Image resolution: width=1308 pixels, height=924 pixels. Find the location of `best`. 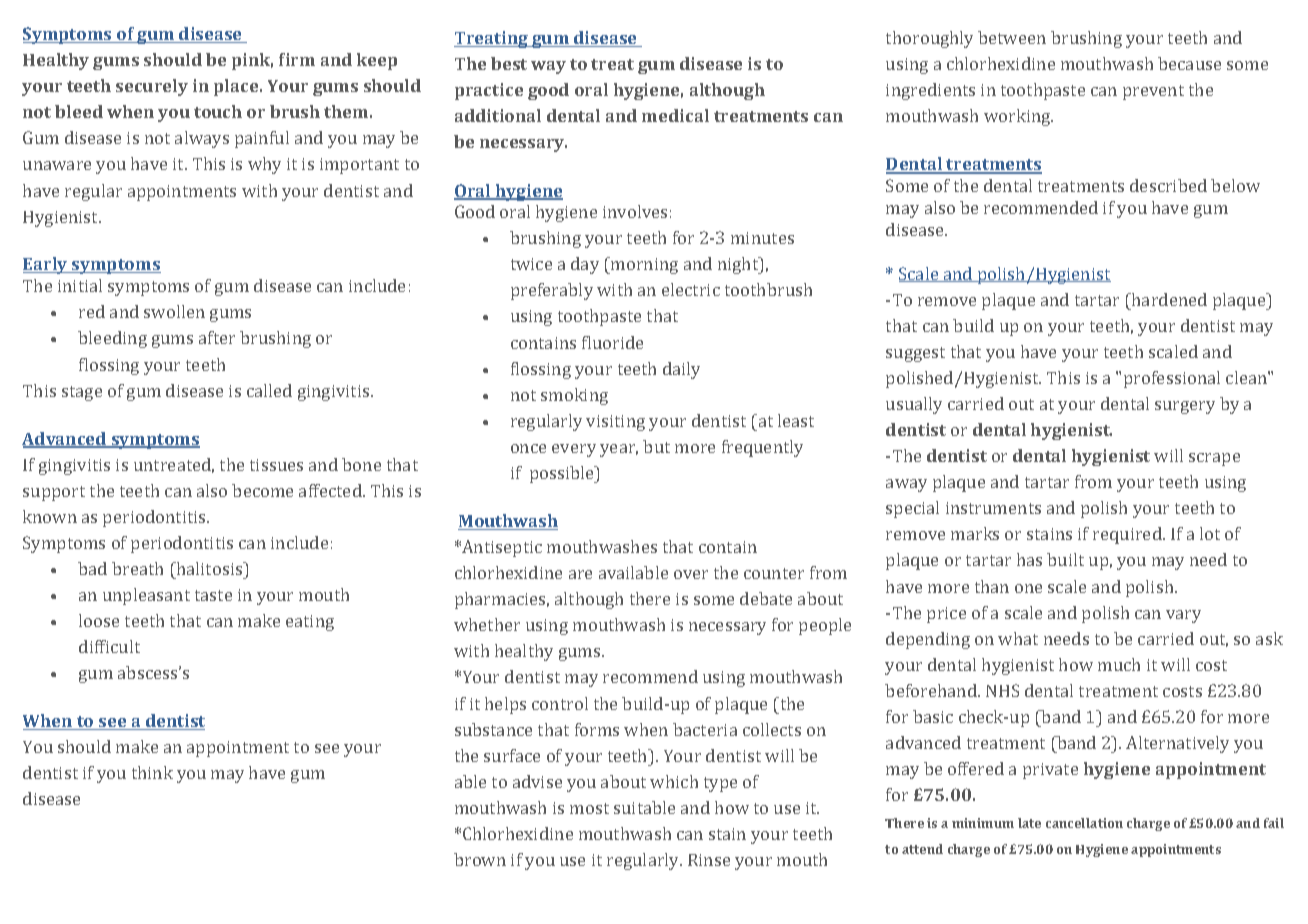

best is located at coordinates (509, 63).
